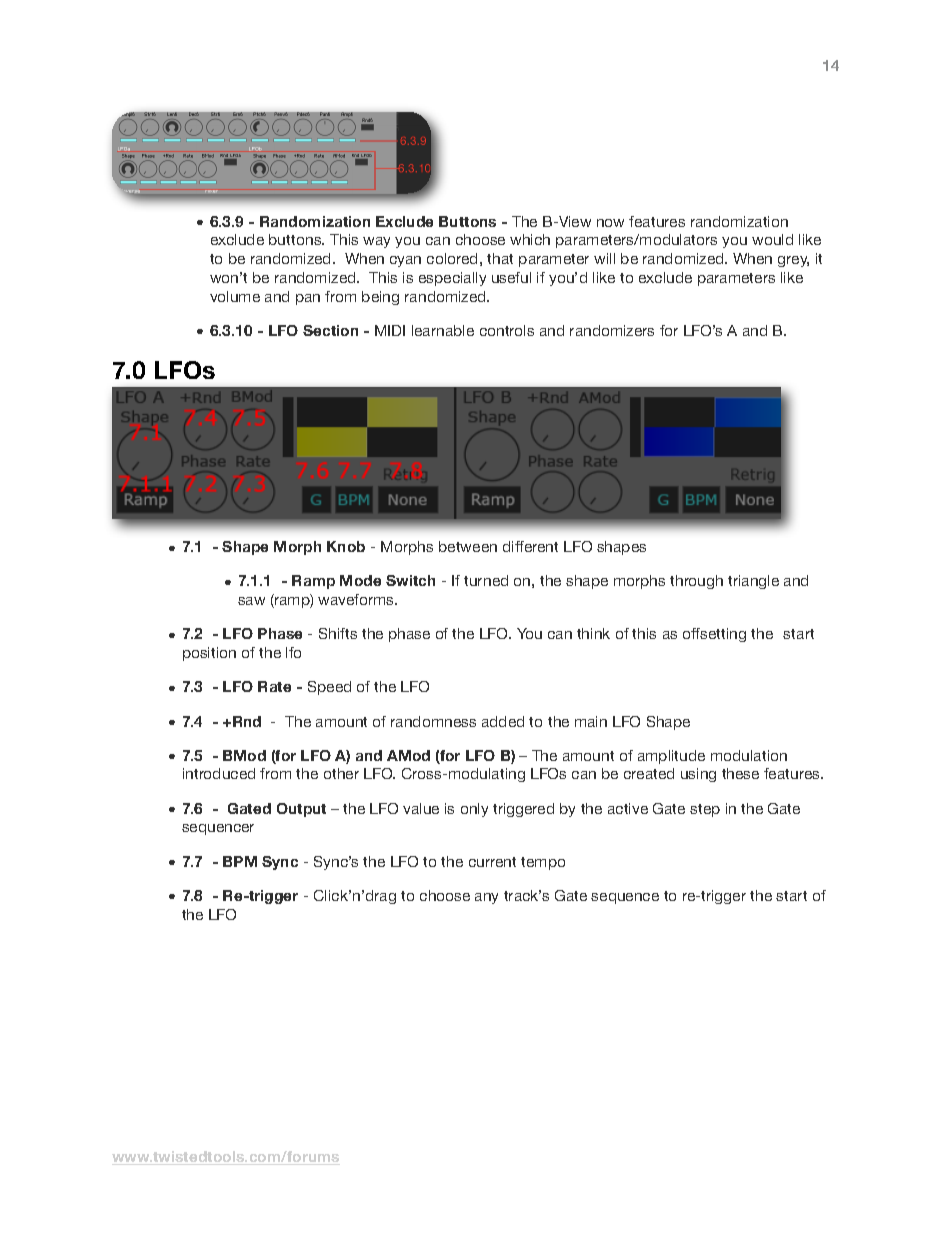 This page has width=952, height=1233. What do you see at coordinates (696, 582) in the page?
I see `through` at bounding box center [696, 582].
